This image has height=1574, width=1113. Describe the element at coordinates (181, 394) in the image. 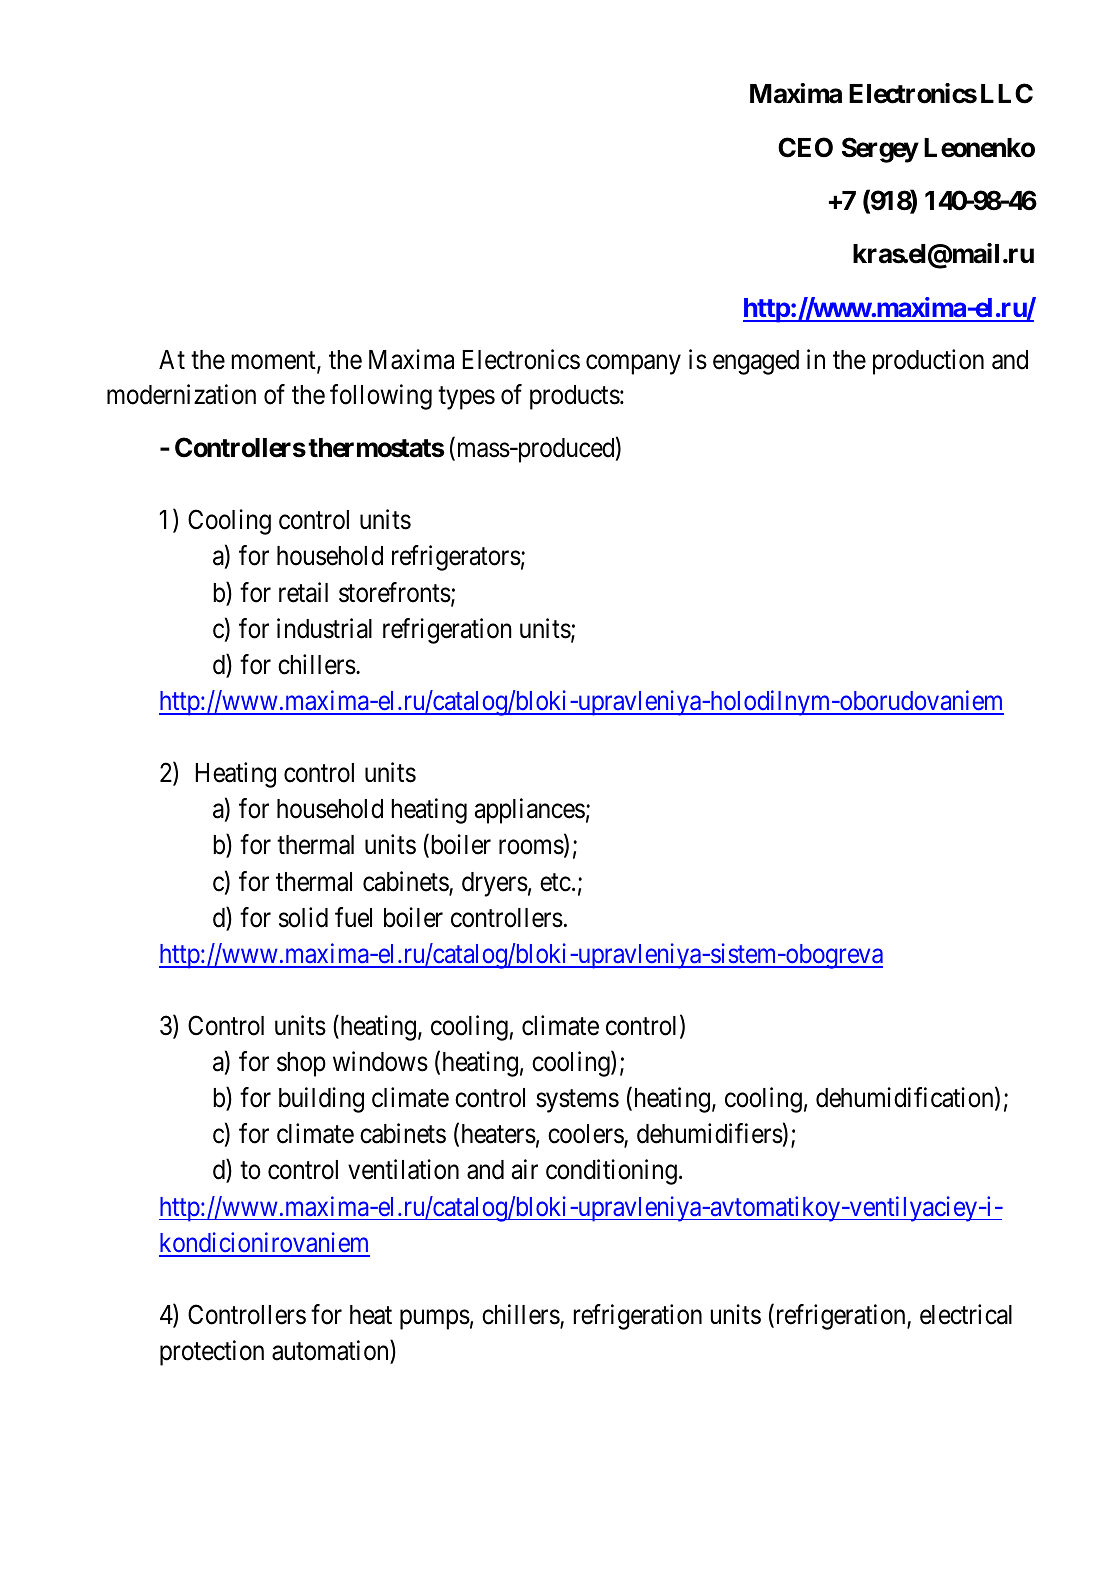

I see `modernization` at that location.
